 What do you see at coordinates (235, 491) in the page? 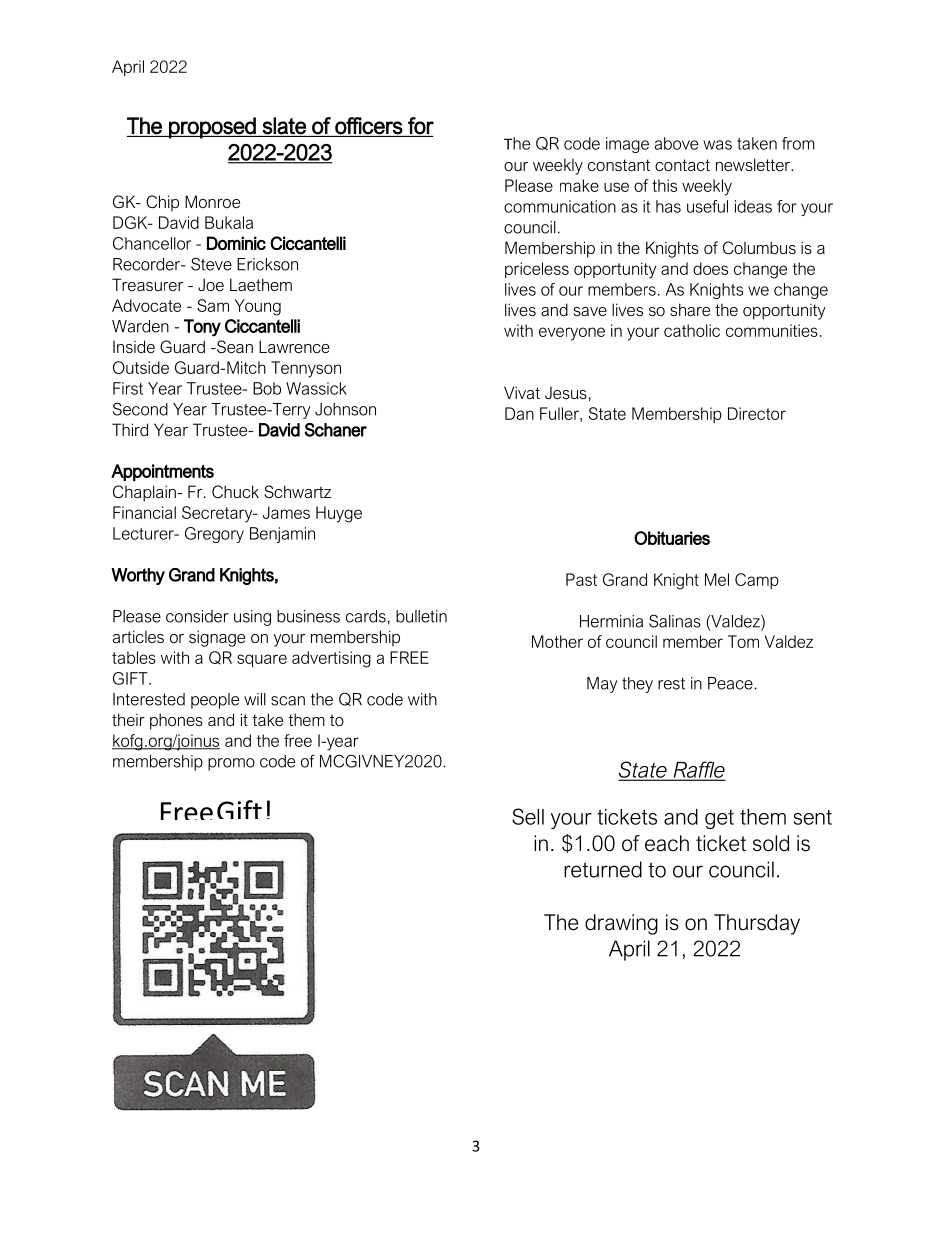
I see `Chuck` at bounding box center [235, 491].
